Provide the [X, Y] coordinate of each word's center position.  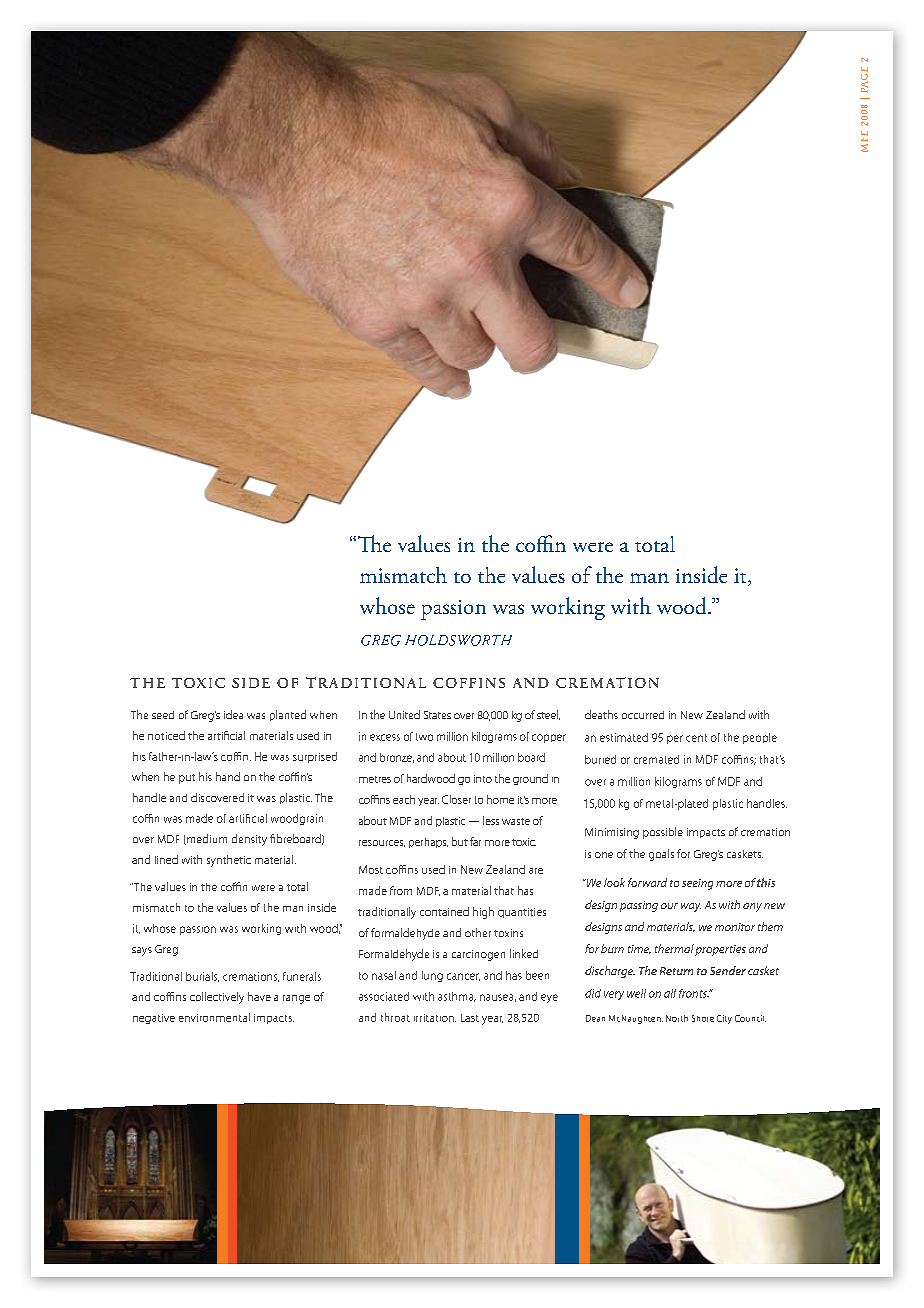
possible [663, 833]
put [187, 779]
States [437, 715]
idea [233, 714]
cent [696, 738]
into [483, 779]
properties [720, 950]
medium [206, 839]
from [401, 890]
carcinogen [478, 955]
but [460, 841]
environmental [214, 1017]
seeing [697, 884]
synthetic [229, 861]
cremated [656, 759]
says [142, 951]
